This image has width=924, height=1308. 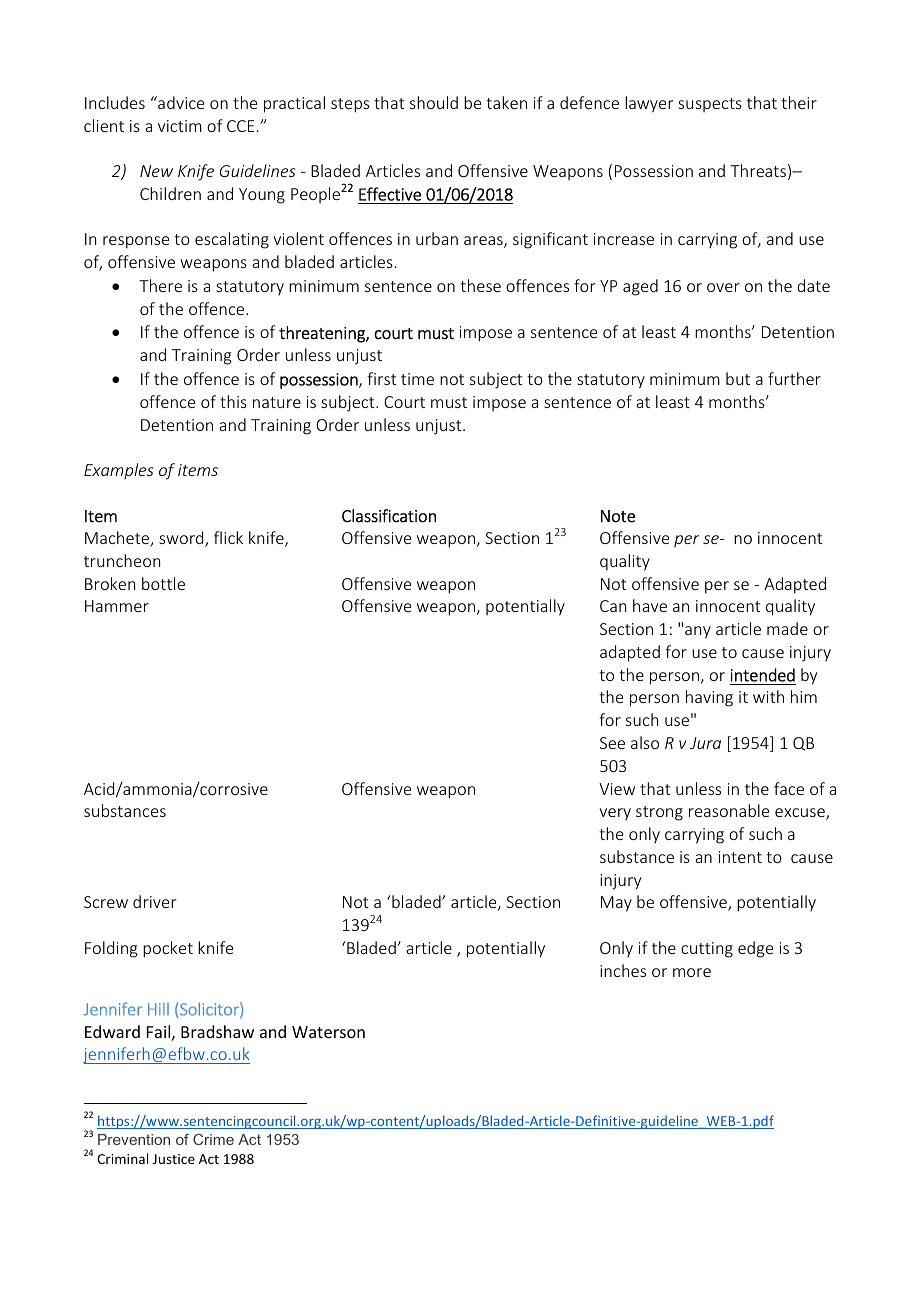 I want to click on victim, so click(x=180, y=126).
